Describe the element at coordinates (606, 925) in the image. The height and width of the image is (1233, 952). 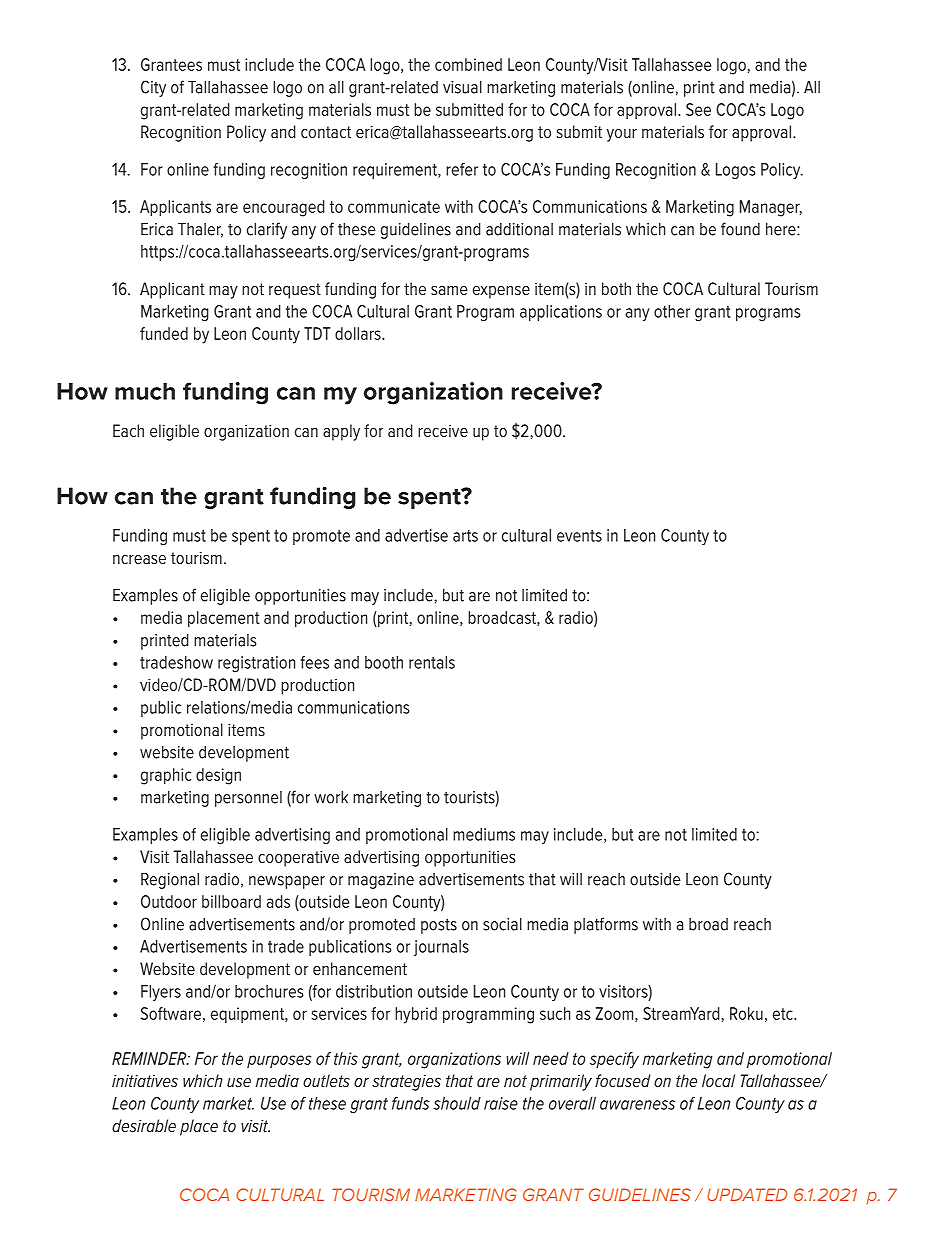
I see `platforms` at that location.
